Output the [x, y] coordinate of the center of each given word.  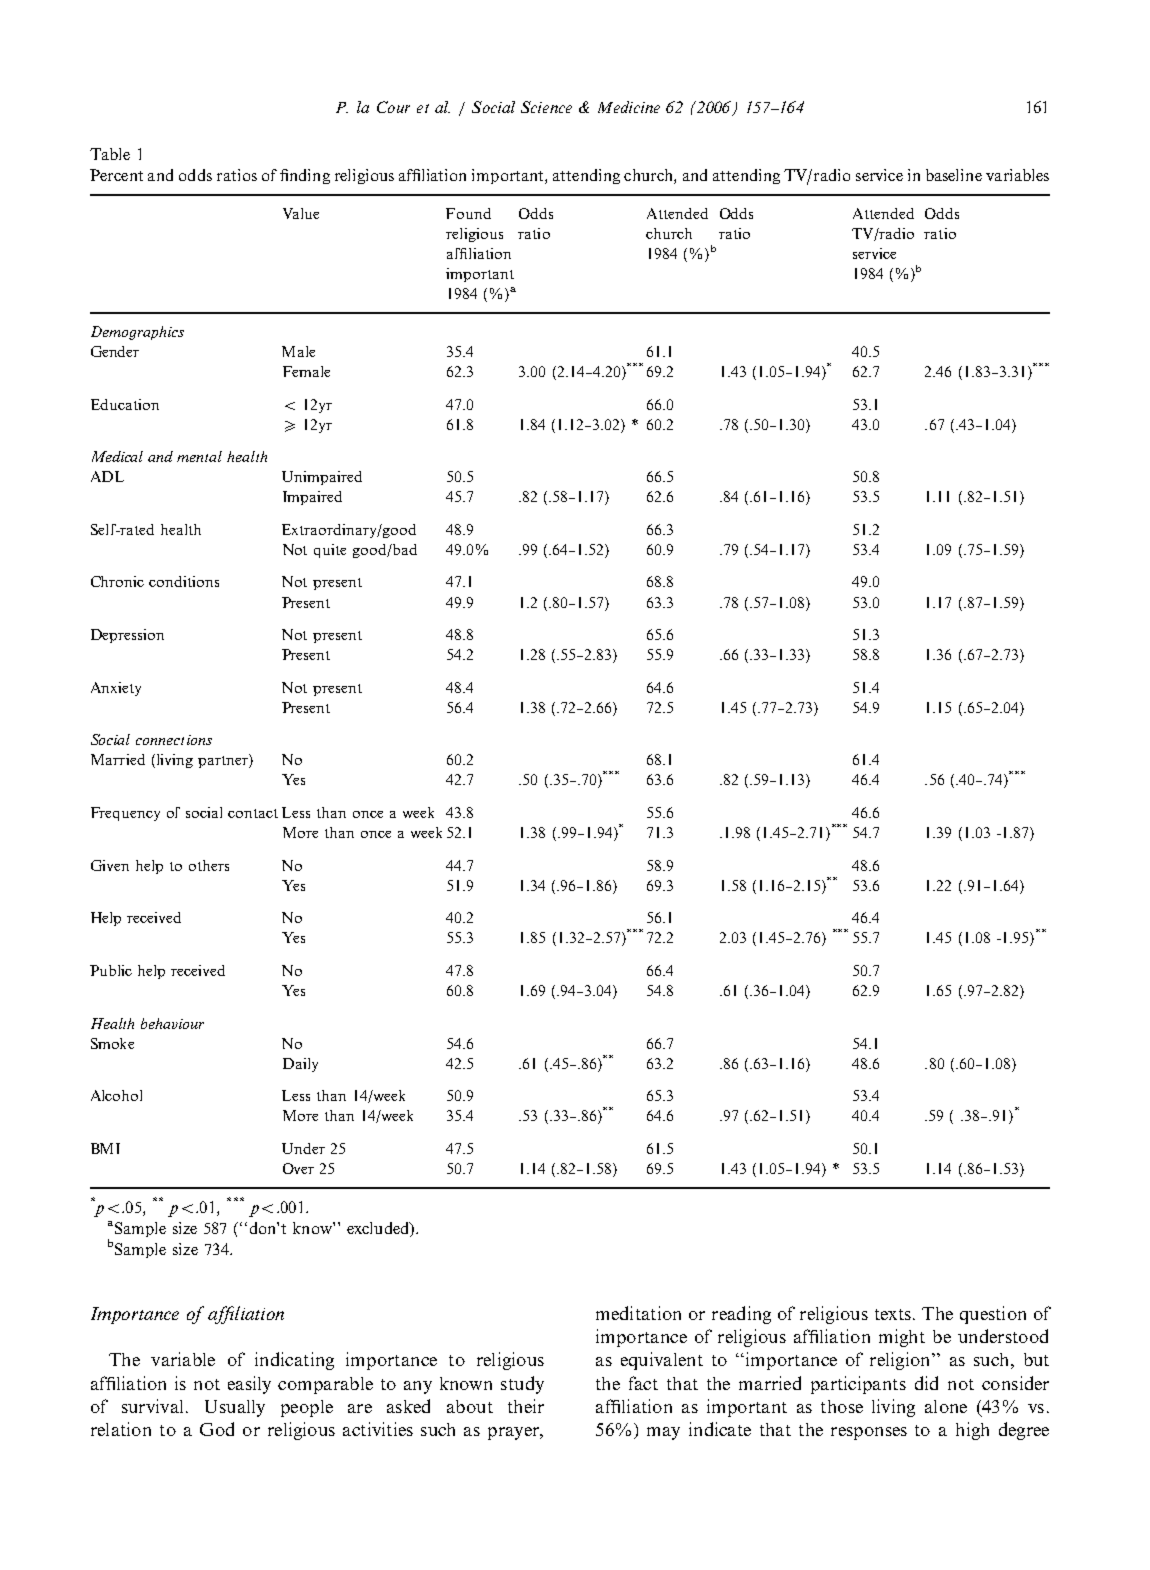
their [526, 1406]
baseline [954, 175]
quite [330, 551]
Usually [235, 1408]
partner [224, 761]
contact [253, 813]
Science [546, 107]
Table [110, 154]
